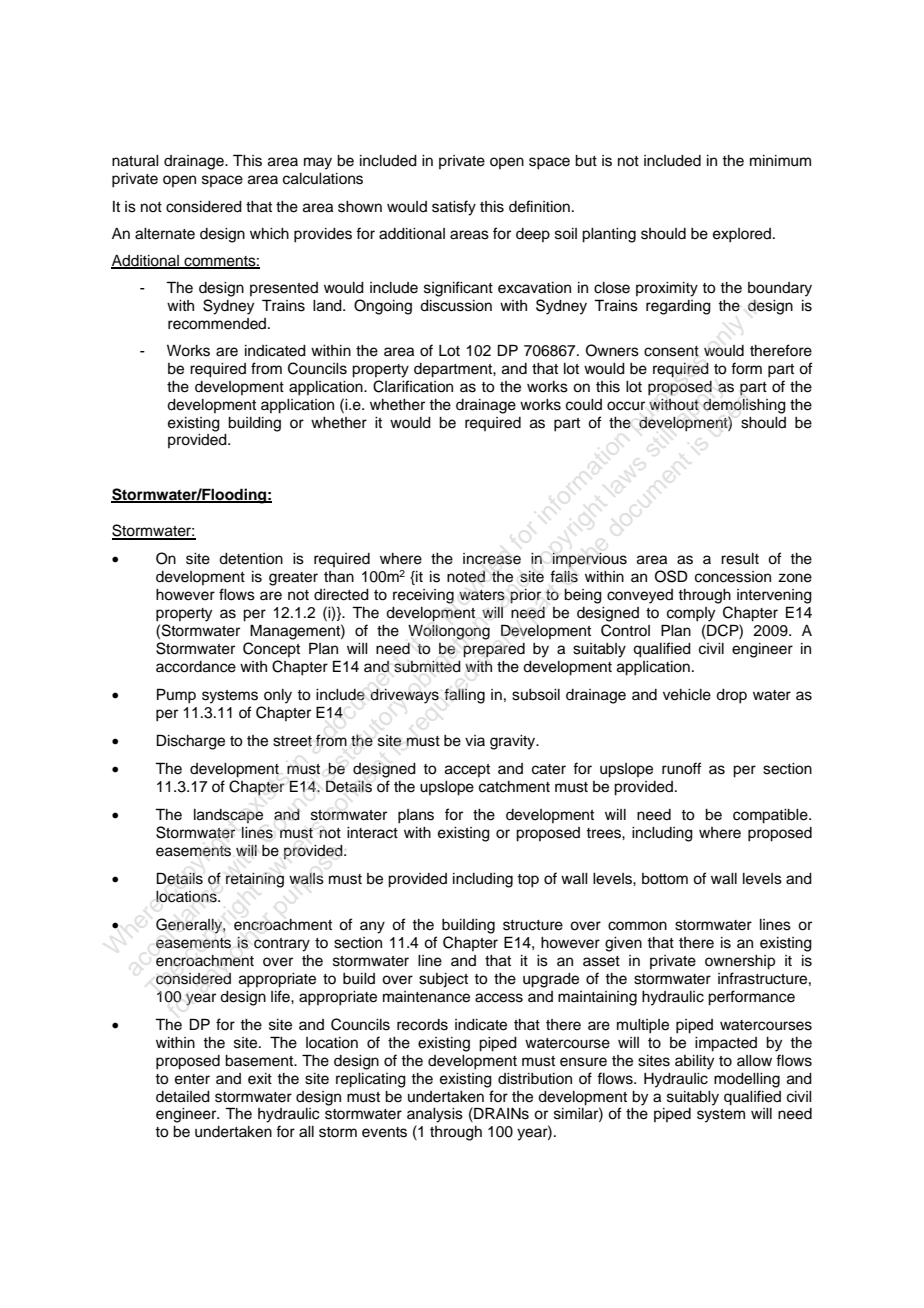 Image resolution: width=924 pixels, height=1308 pixels. What do you see at coordinates (449, 632) in the screenshot?
I see `Wollongong` at bounding box center [449, 632].
